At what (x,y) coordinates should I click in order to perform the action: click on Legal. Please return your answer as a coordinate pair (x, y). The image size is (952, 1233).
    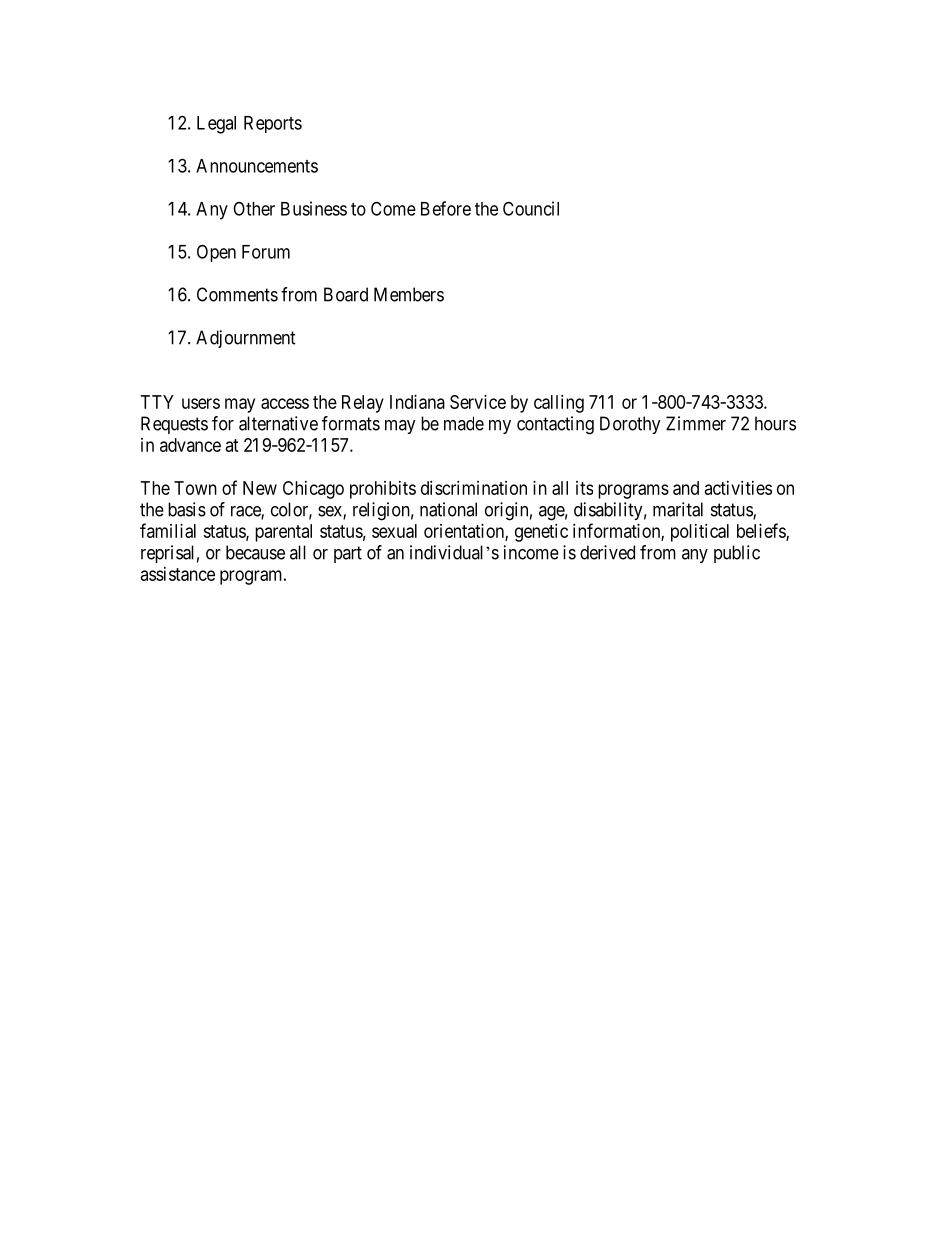
    Looking at the image, I should click on (216, 125).
